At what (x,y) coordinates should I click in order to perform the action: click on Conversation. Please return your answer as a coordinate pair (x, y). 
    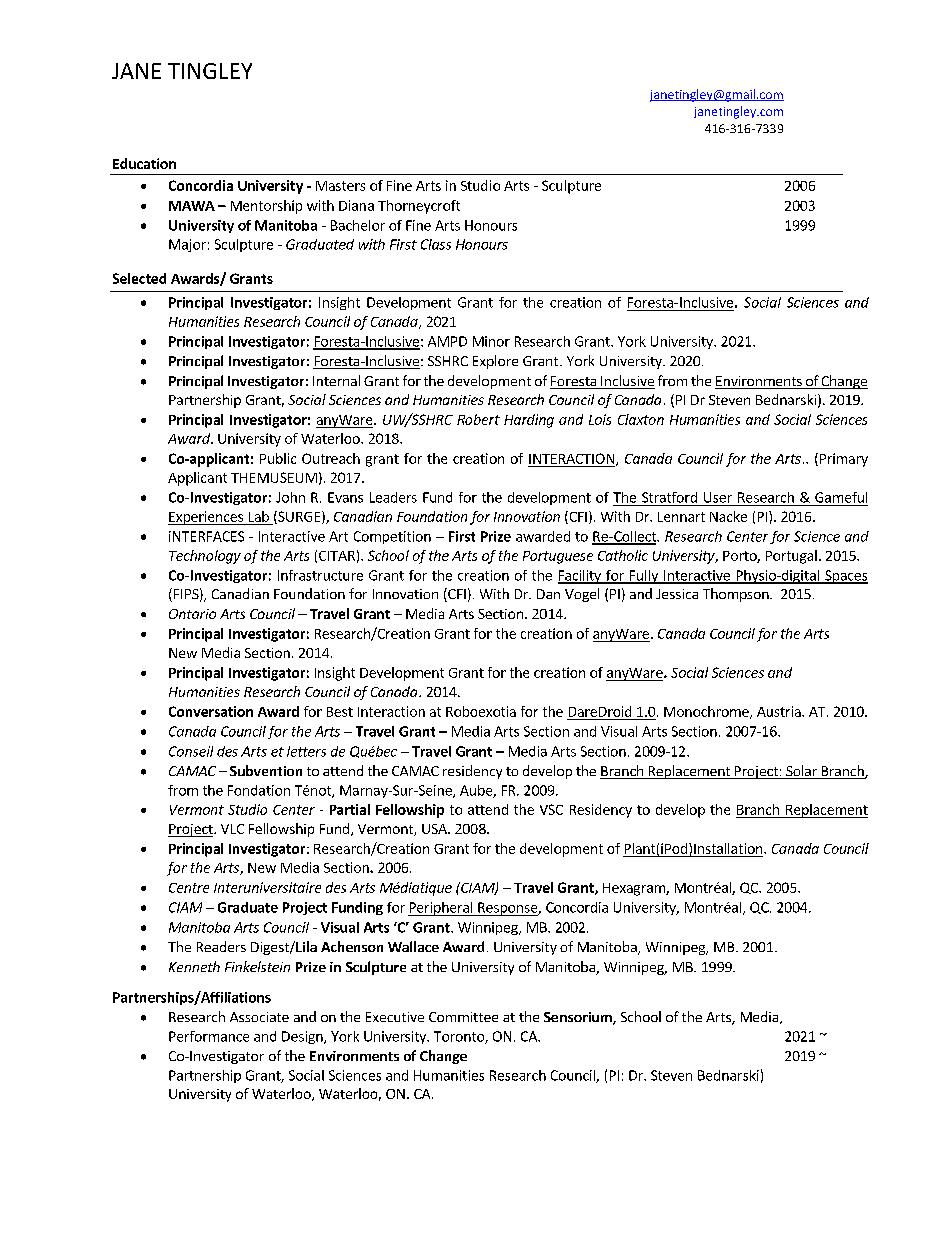
    Looking at the image, I should click on (211, 711).
